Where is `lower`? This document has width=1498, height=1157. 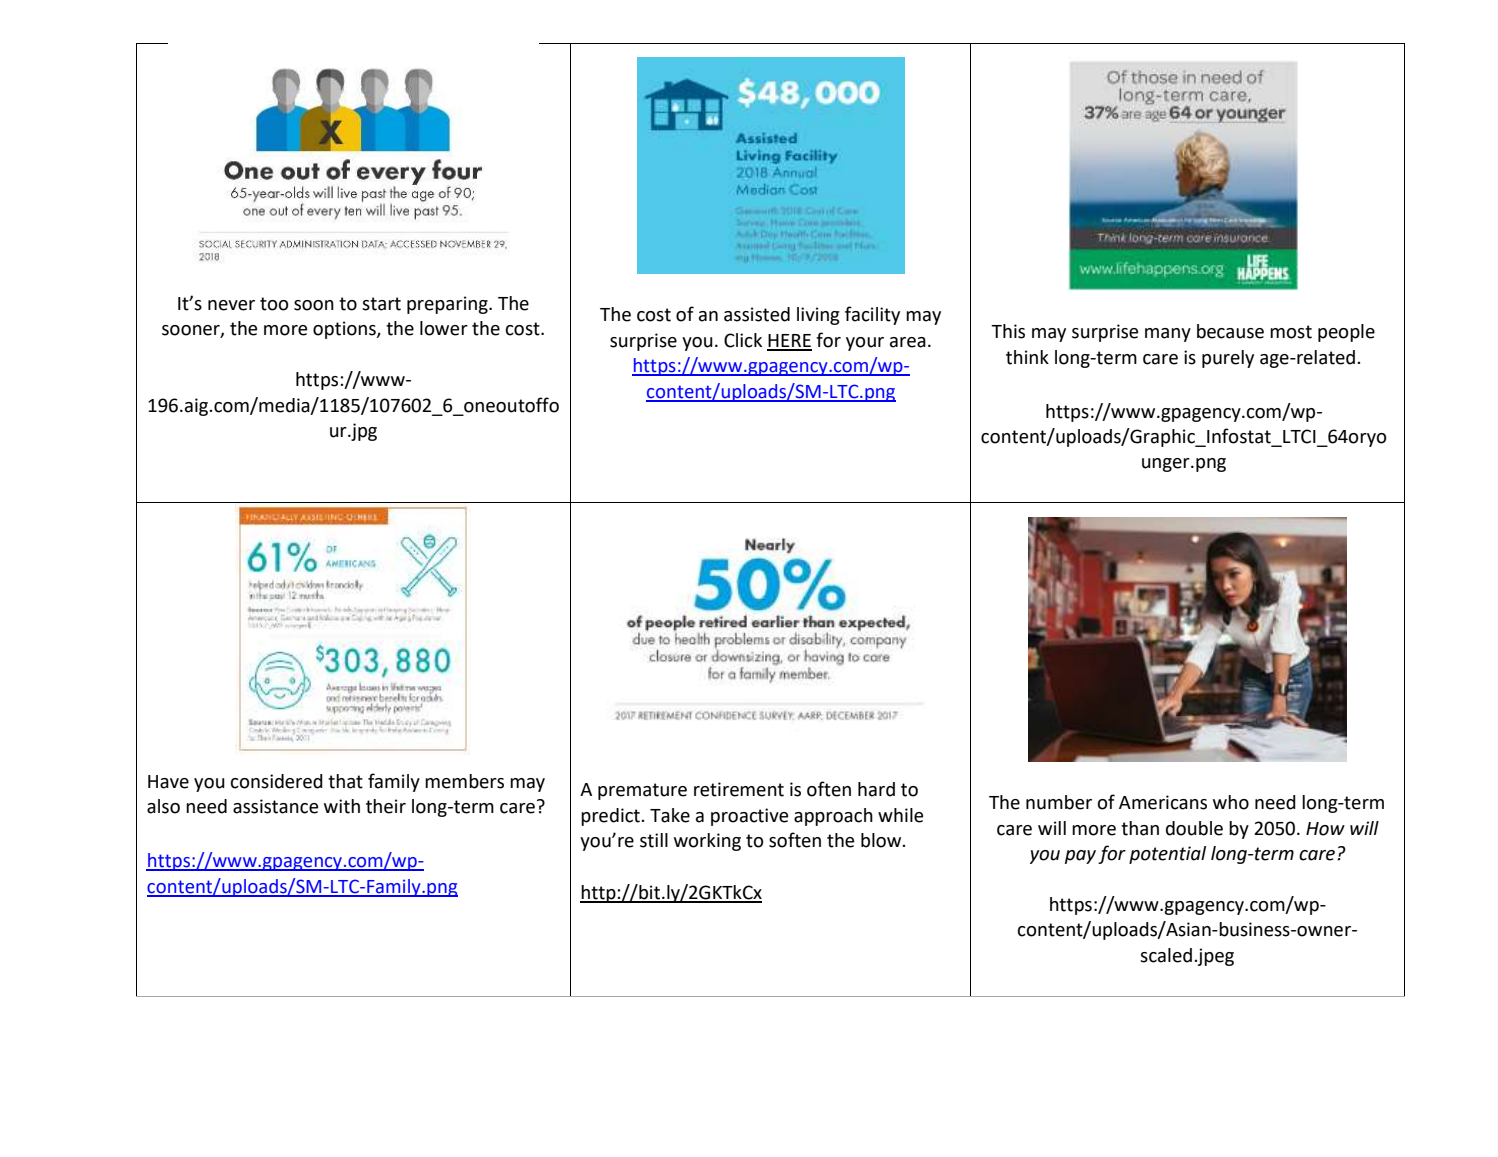
lower is located at coordinates (444, 328).
